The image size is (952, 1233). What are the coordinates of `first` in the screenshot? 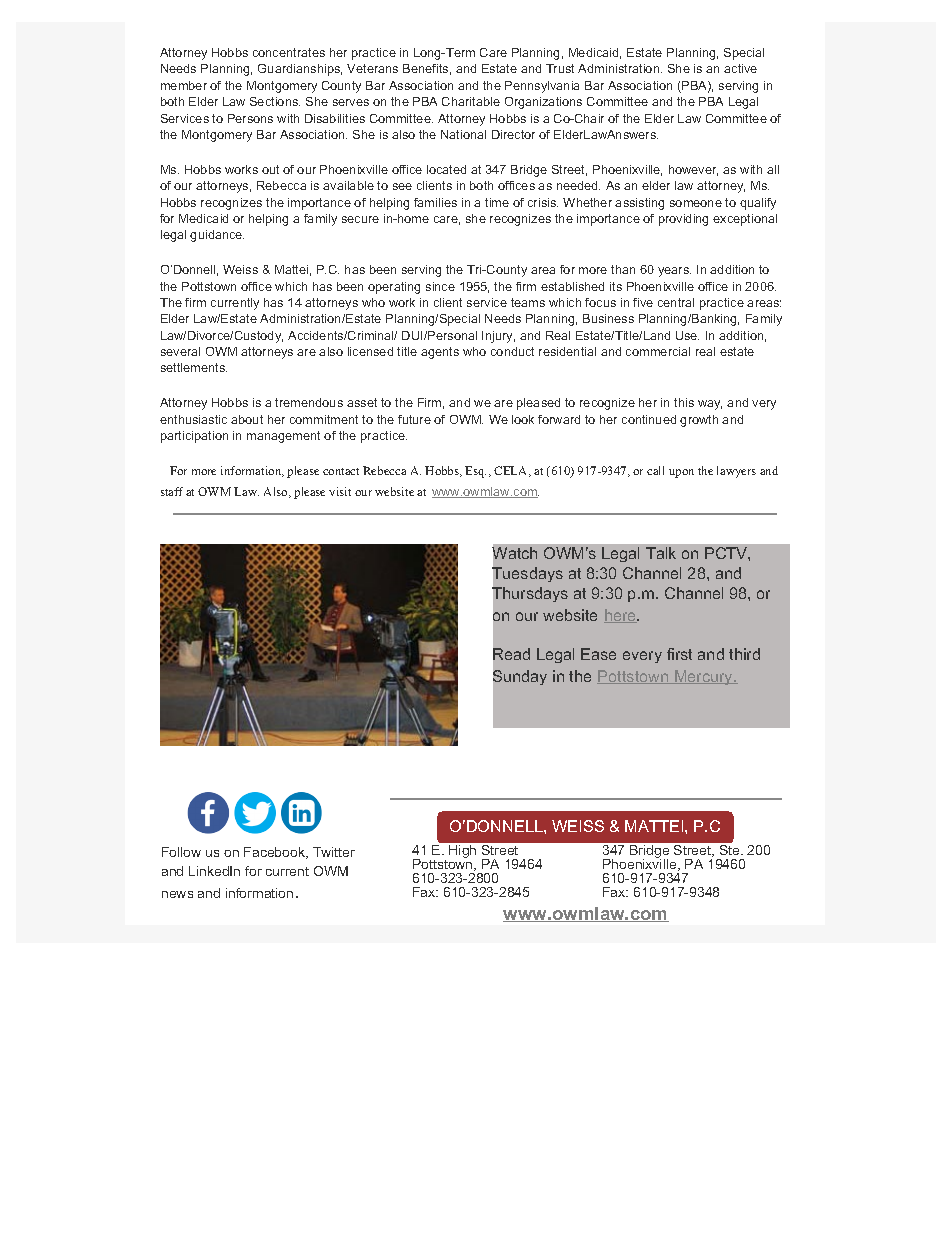 It's located at (679, 654).
